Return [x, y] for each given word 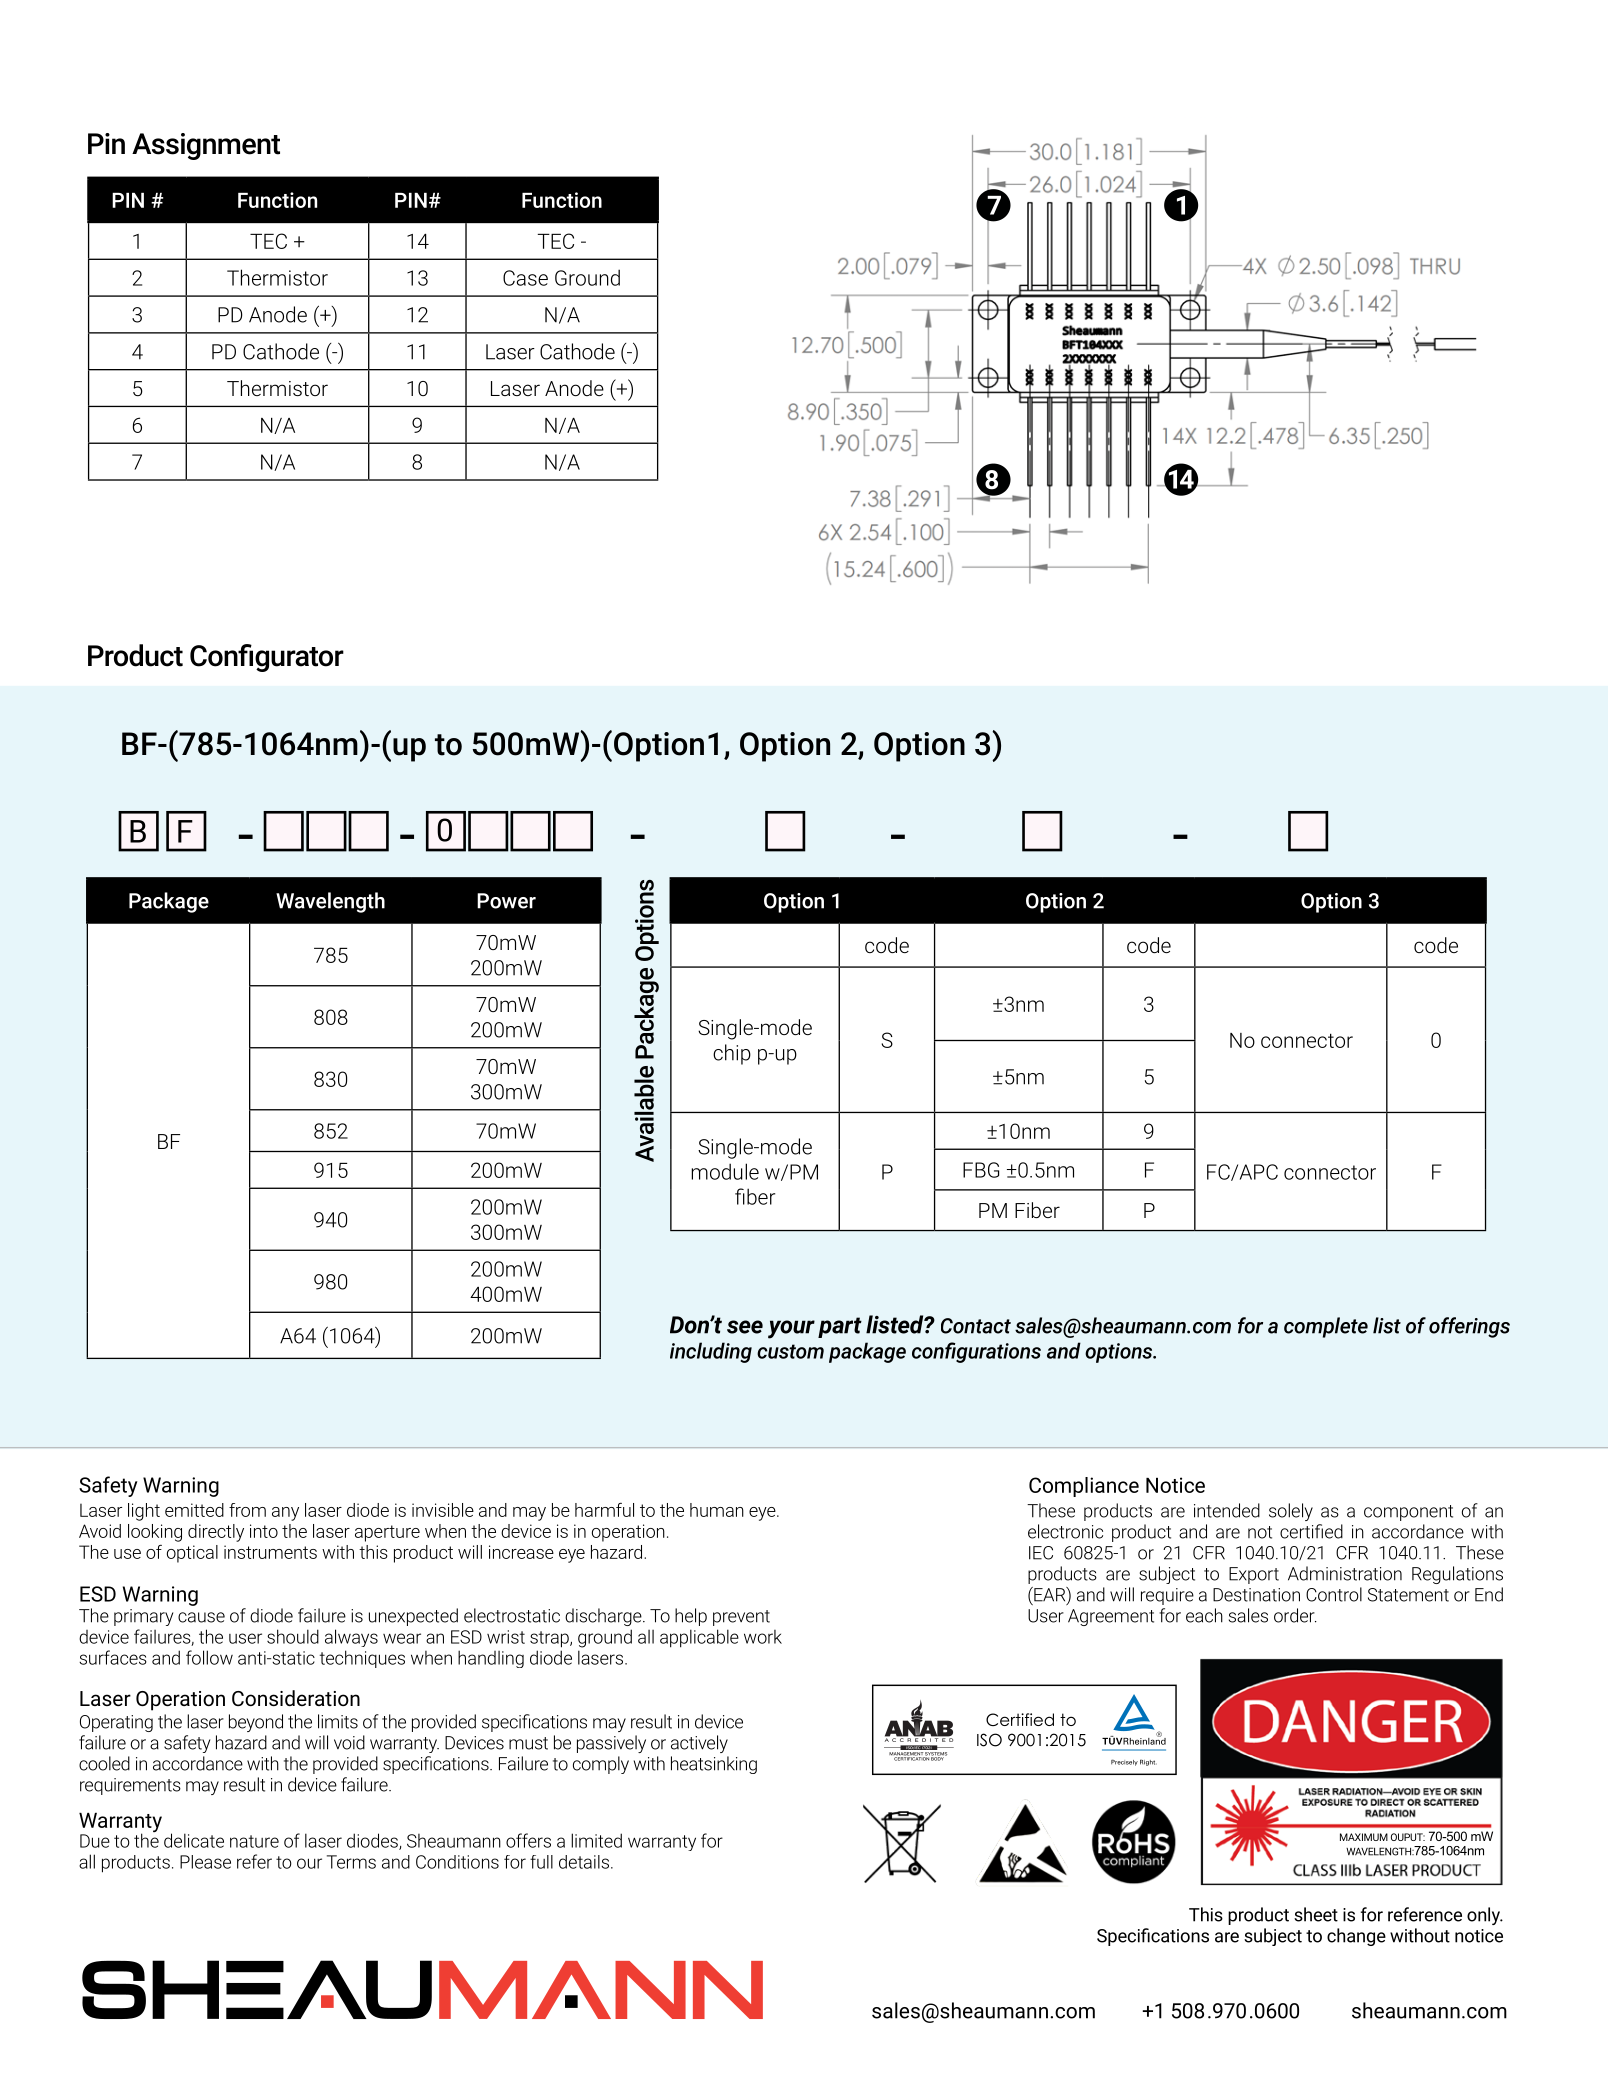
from [247, 1510]
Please [205, 1862]
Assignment [206, 146]
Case [525, 278]
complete [1326, 1327]
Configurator [267, 658]
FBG [981, 1170]
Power [506, 901]
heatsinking [714, 1765]
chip [732, 1054]
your [791, 1329]
